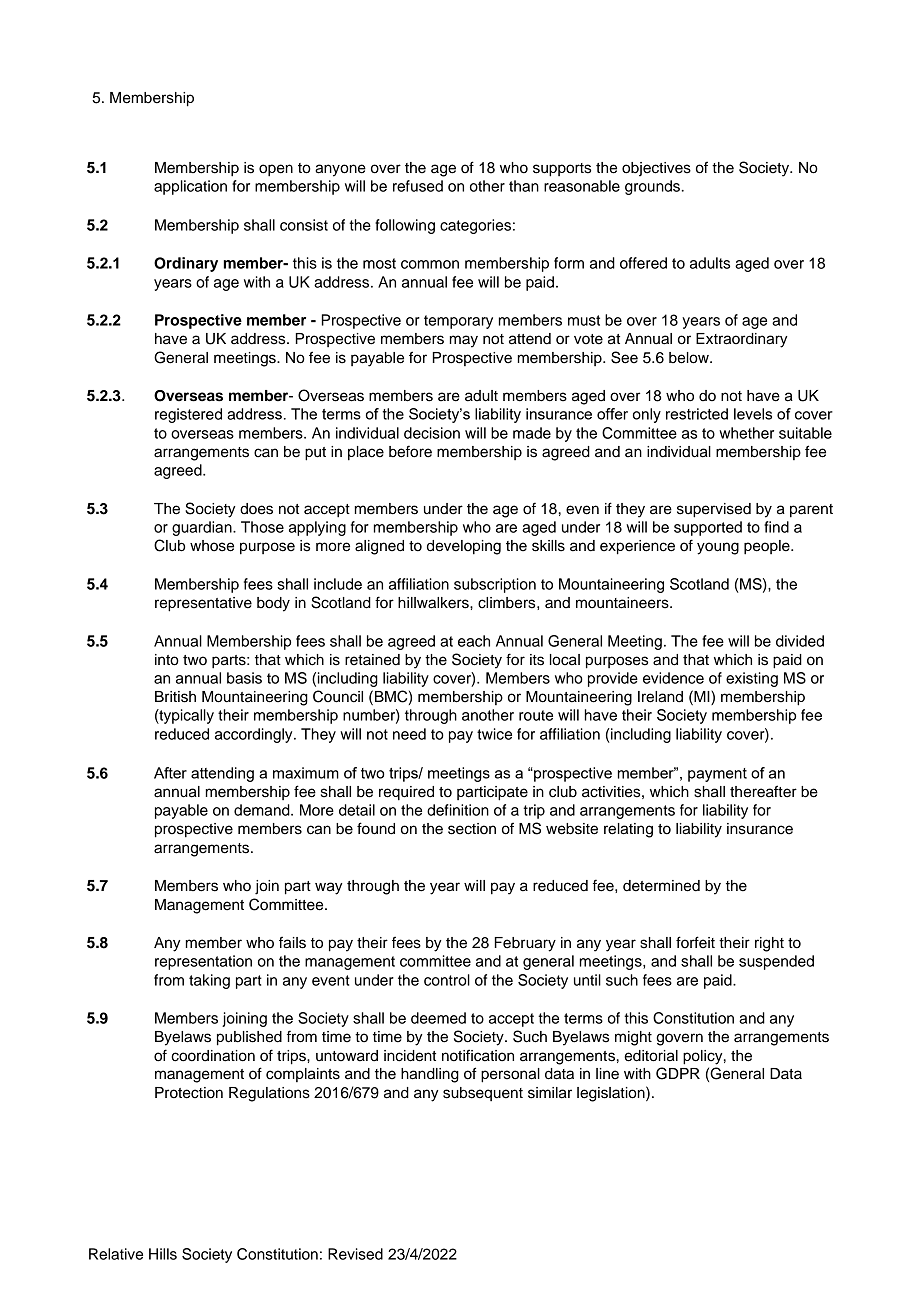  What do you see at coordinates (752, 679) in the document?
I see `existing` at bounding box center [752, 679].
